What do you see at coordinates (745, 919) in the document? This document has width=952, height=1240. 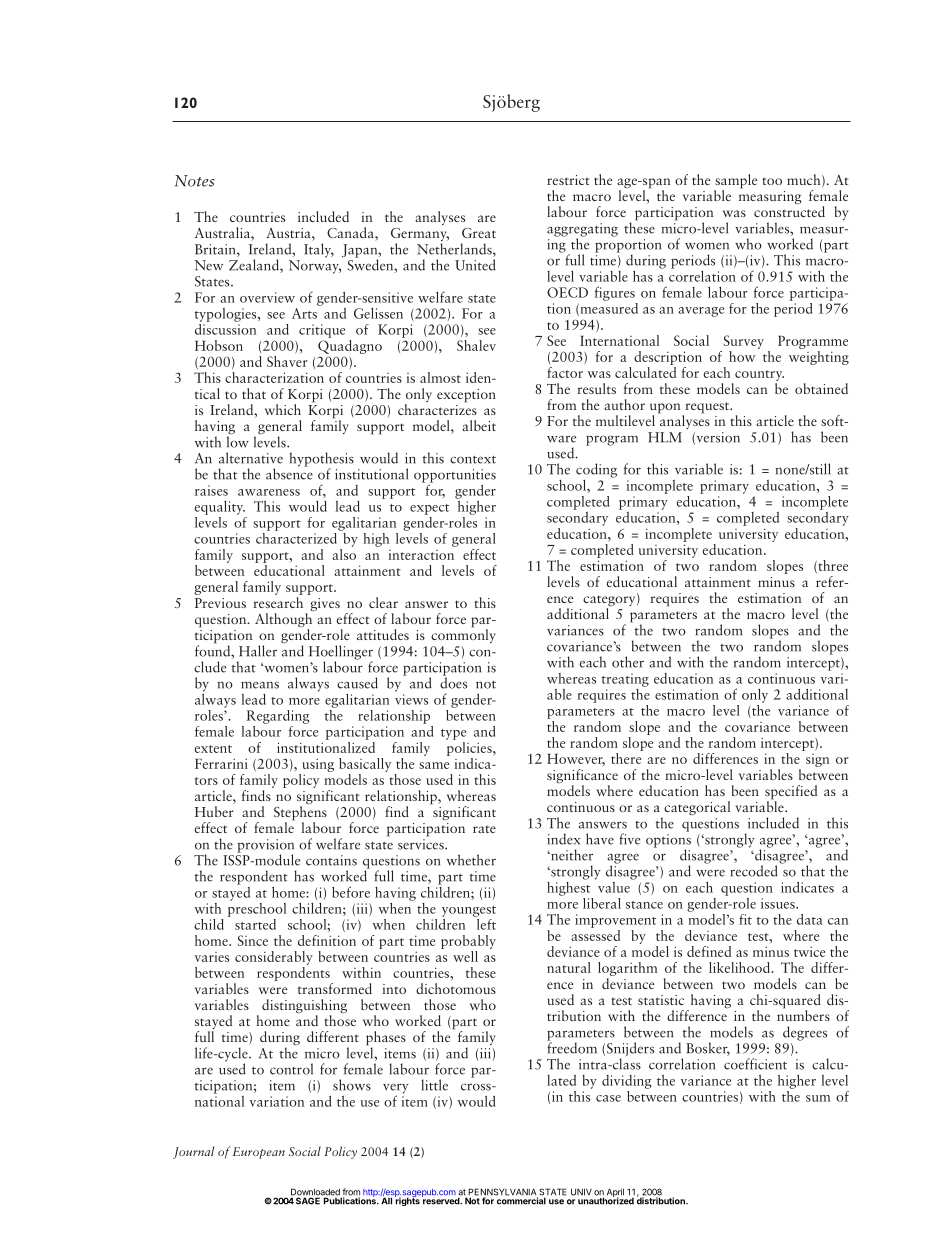 I see `fit` at bounding box center [745, 919].
